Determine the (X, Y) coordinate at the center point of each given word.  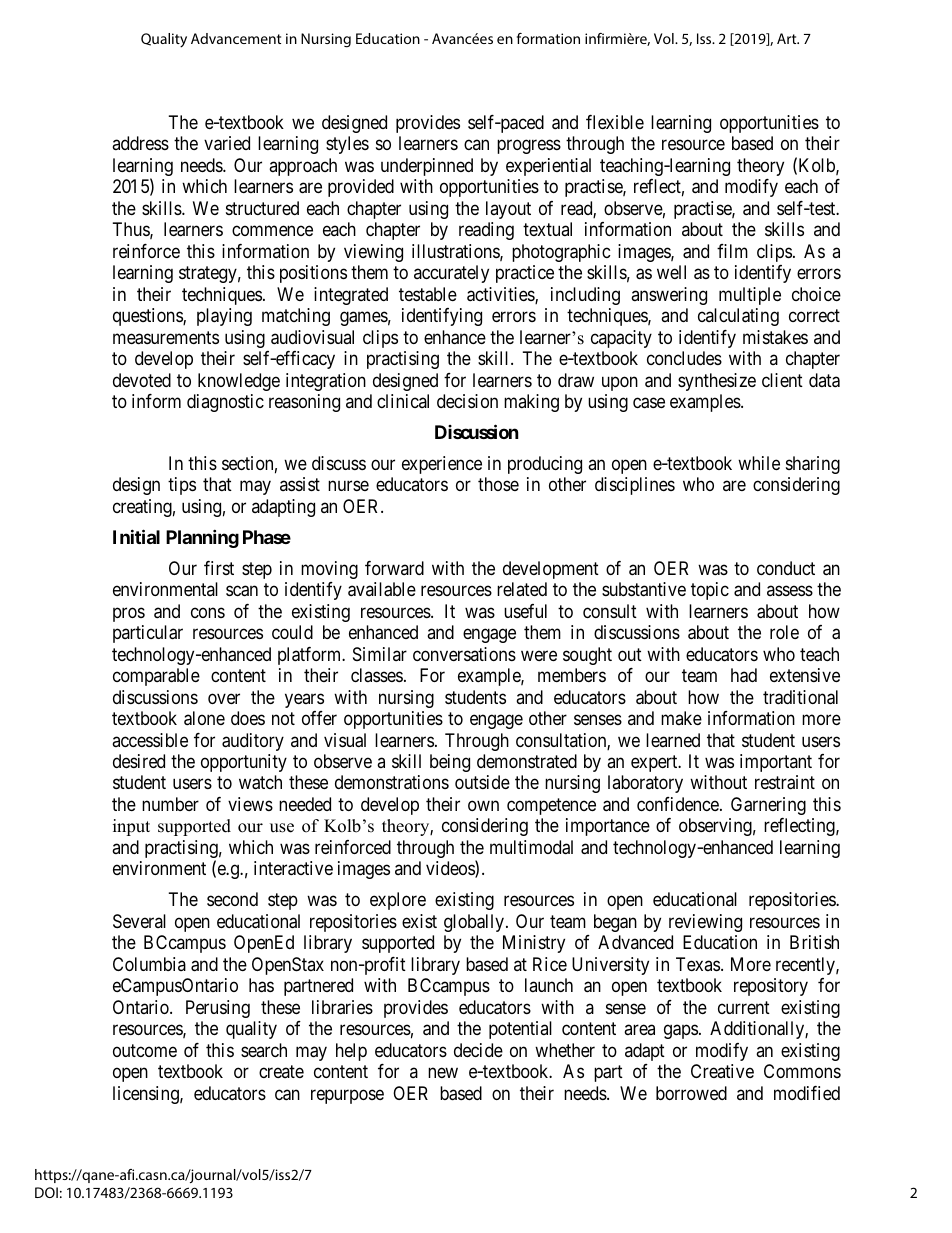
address (140, 143)
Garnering (768, 806)
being (450, 763)
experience (442, 465)
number (170, 804)
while (759, 463)
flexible (615, 122)
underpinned (427, 167)
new (443, 1073)
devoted (142, 380)
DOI (46, 1192)
